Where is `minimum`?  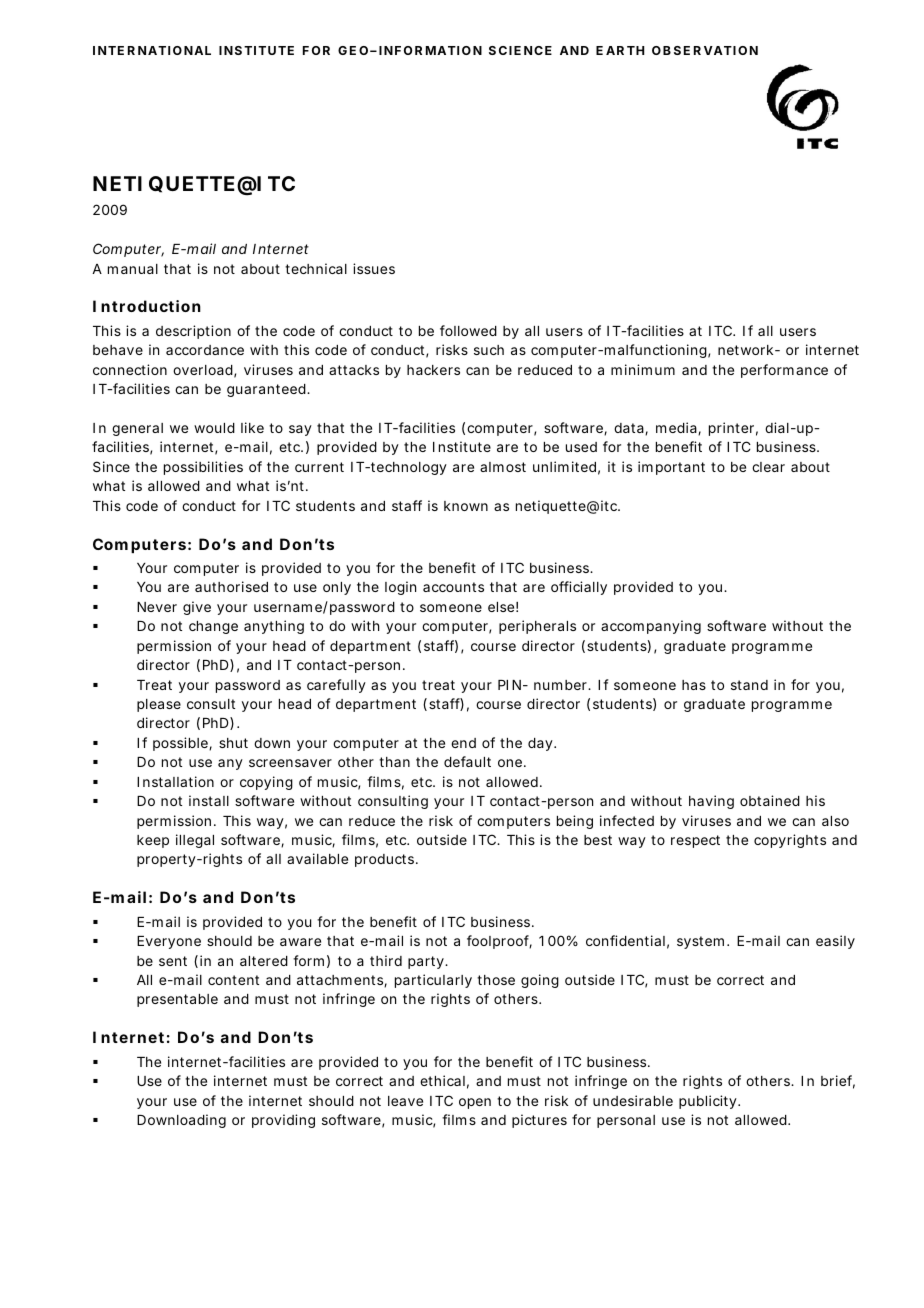 minimum is located at coordinates (643, 369).
